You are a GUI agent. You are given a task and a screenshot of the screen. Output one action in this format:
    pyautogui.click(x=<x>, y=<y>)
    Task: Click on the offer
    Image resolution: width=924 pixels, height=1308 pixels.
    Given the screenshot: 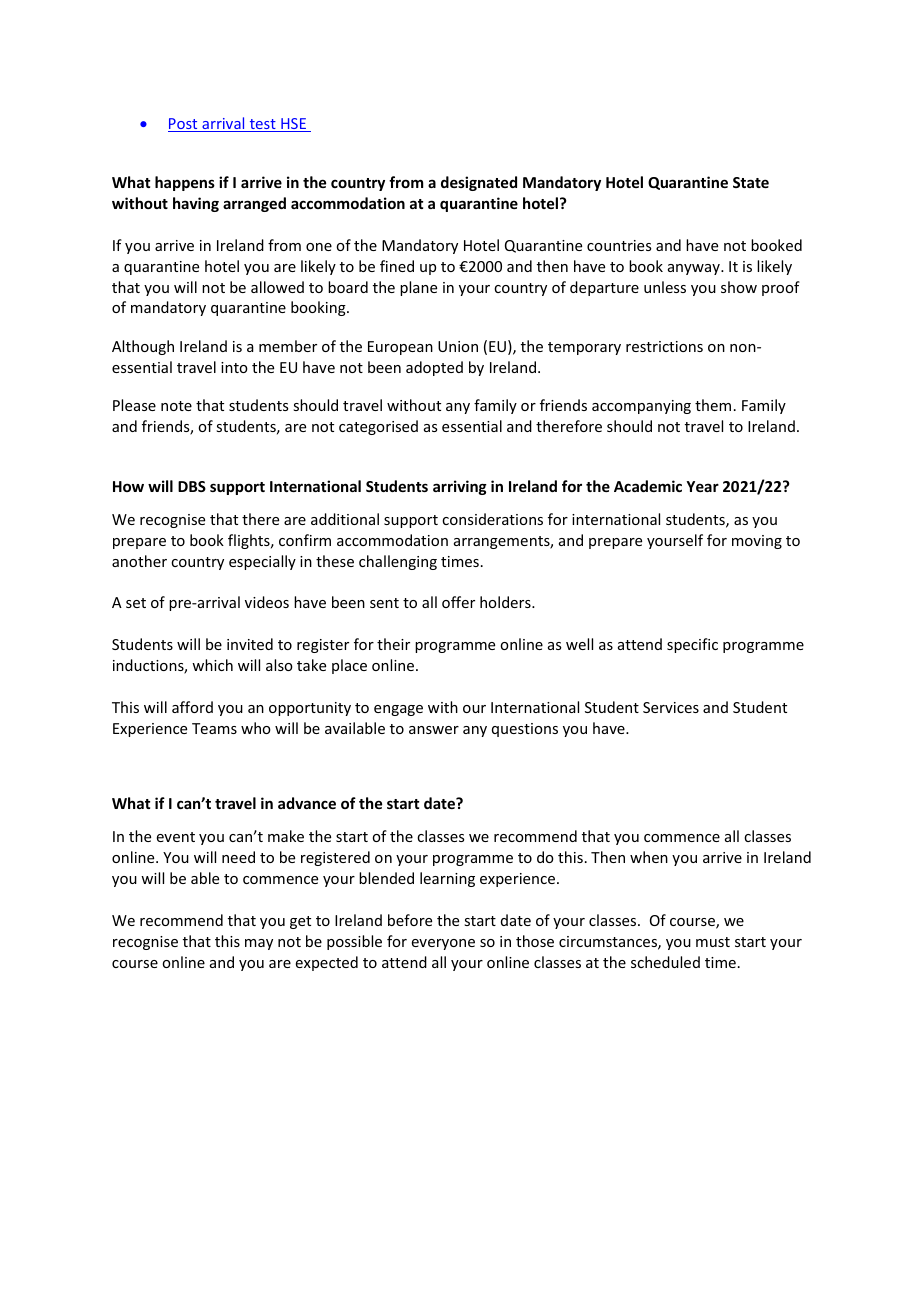 What is the action you would take?
    pyautogui.click(x=458, y=602)
